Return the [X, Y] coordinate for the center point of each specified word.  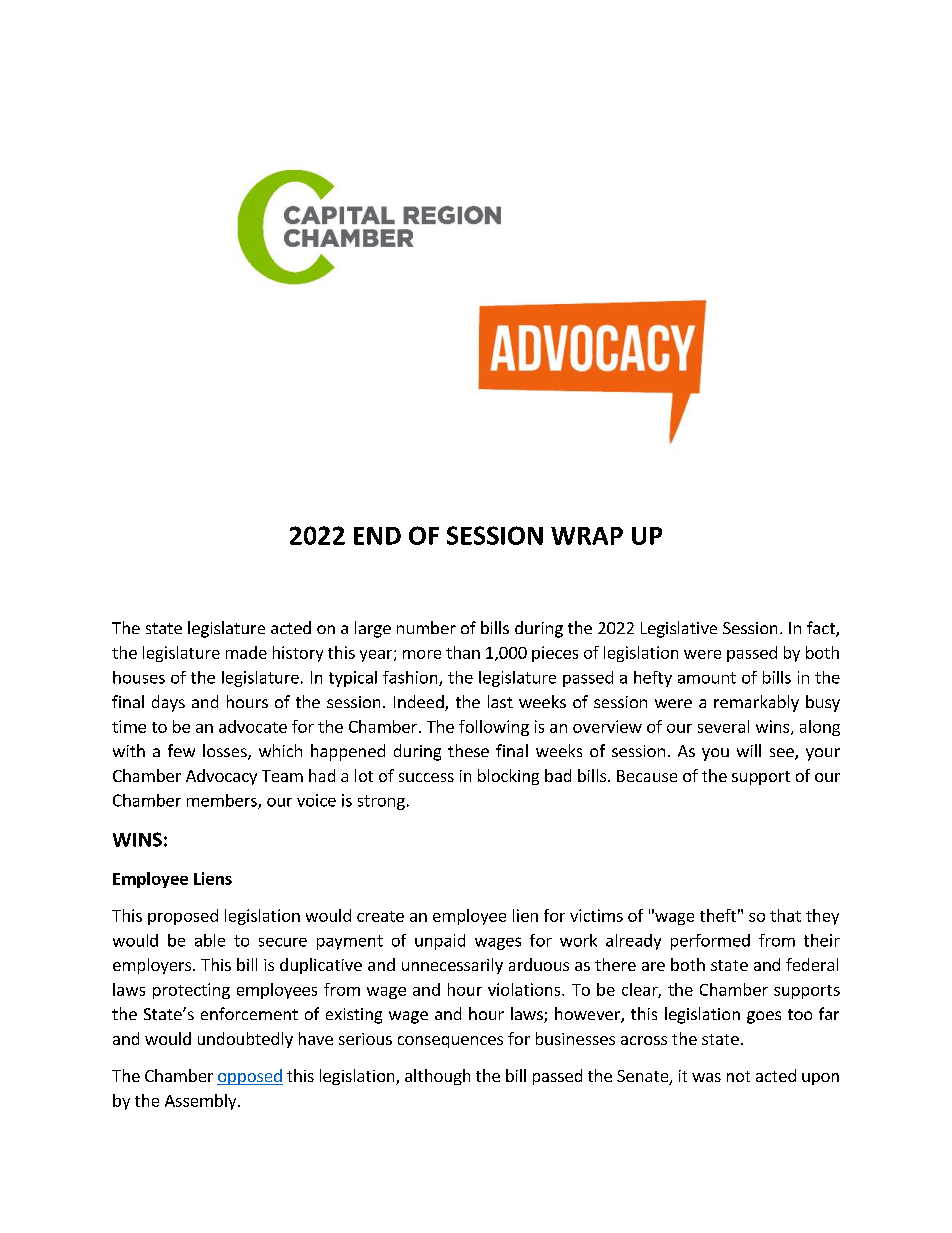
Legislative [679, 629]
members [223, 801]
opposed [250, 1077]
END [377, 536]
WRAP [587, 536]
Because [647, 776]
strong [381, 802]
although [437, 1077]
